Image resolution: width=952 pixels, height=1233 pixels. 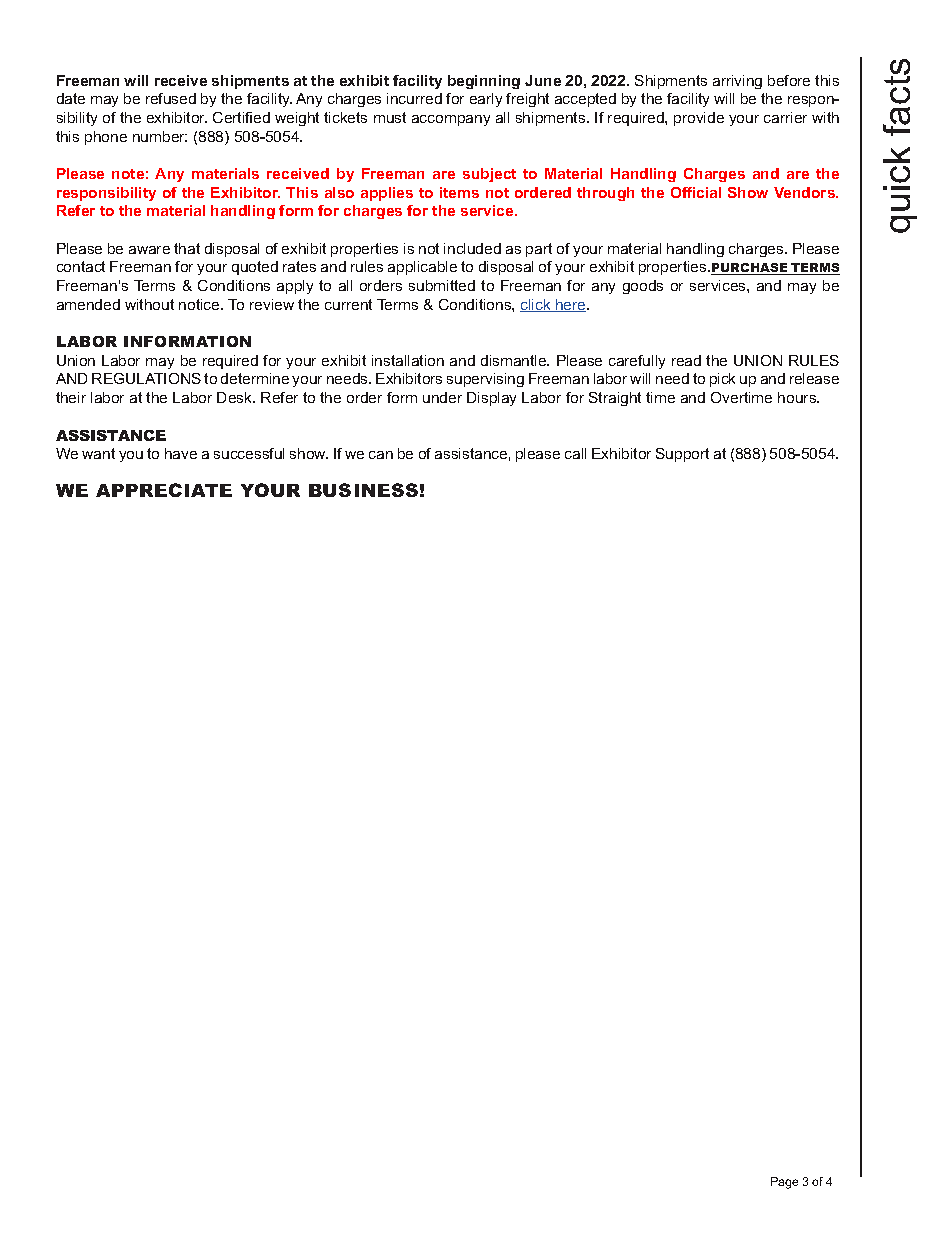 I want to click on provide, so click(x=699, y=119).
